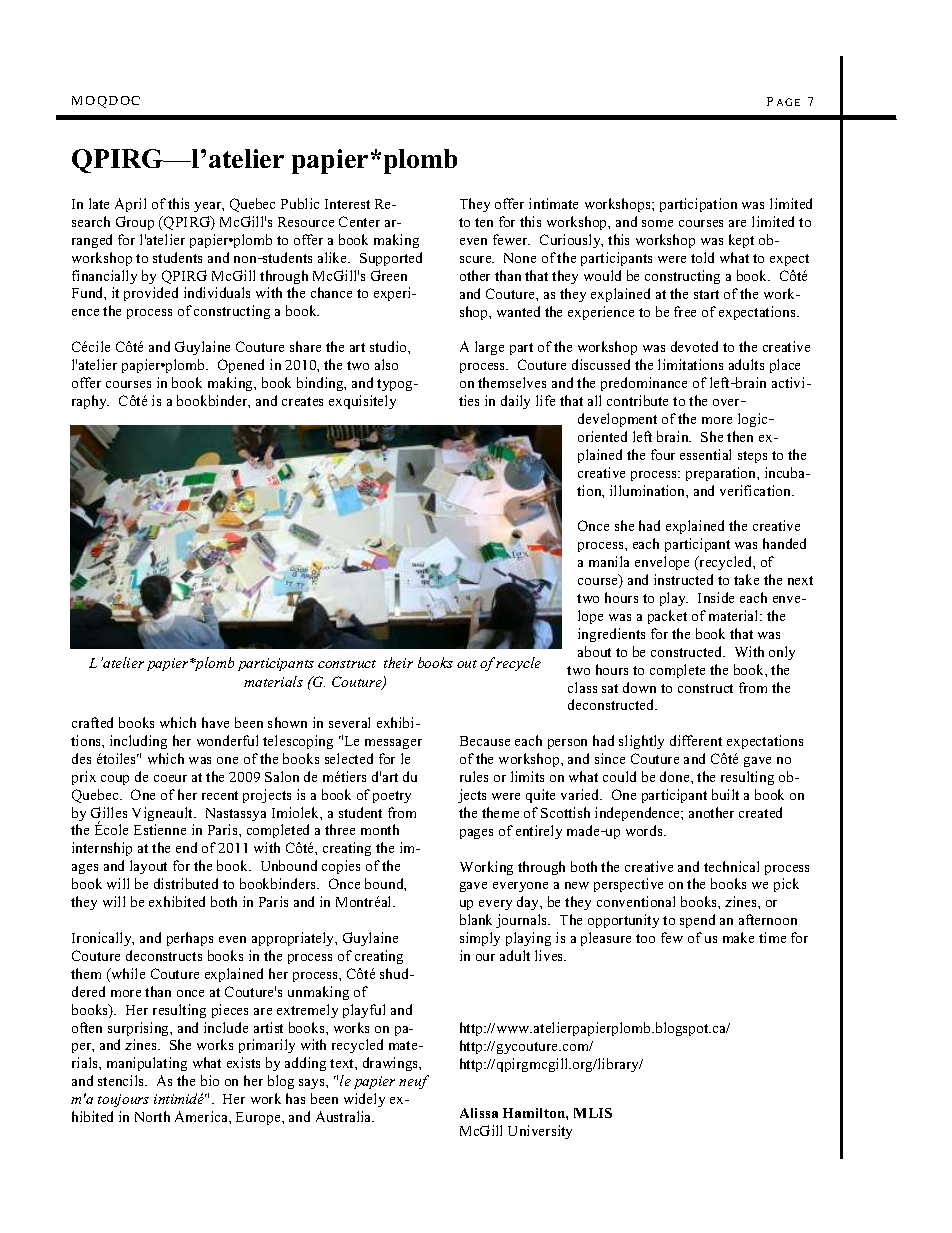 This document has height=1233, width=952. I want to click on North, so click(152, 1116).
